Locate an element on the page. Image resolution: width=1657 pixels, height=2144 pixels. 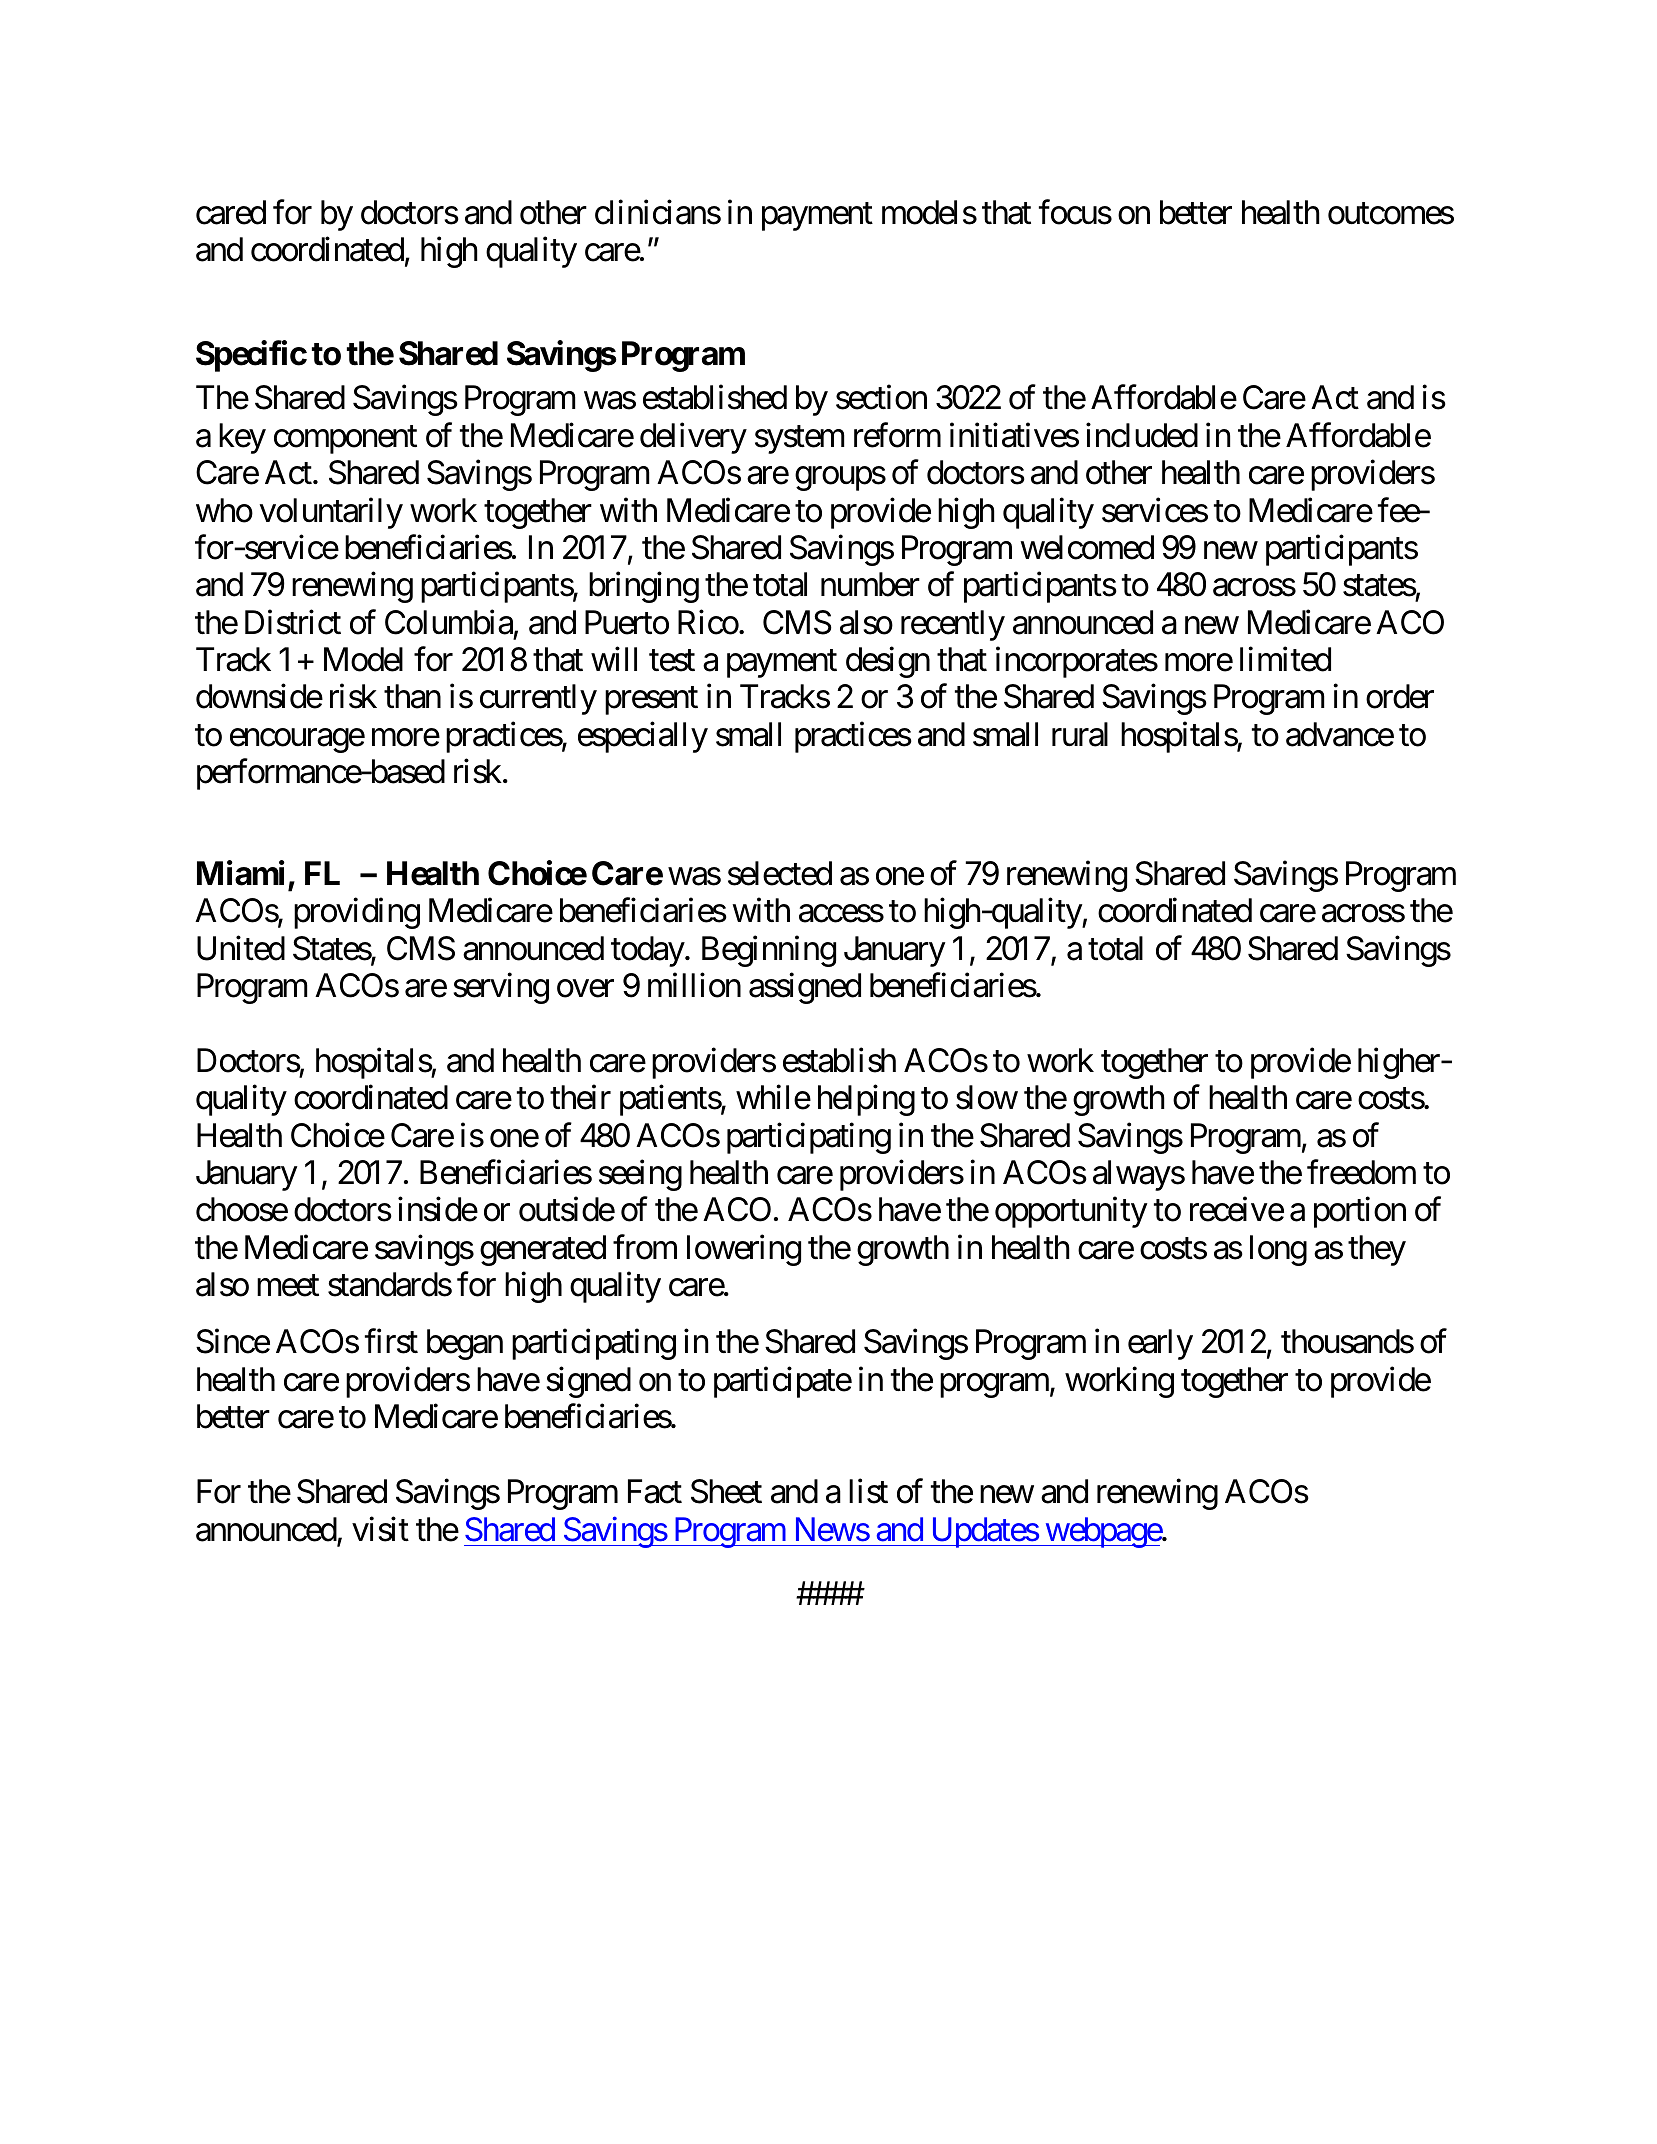
visit is located at coordinates (380, 1529).
